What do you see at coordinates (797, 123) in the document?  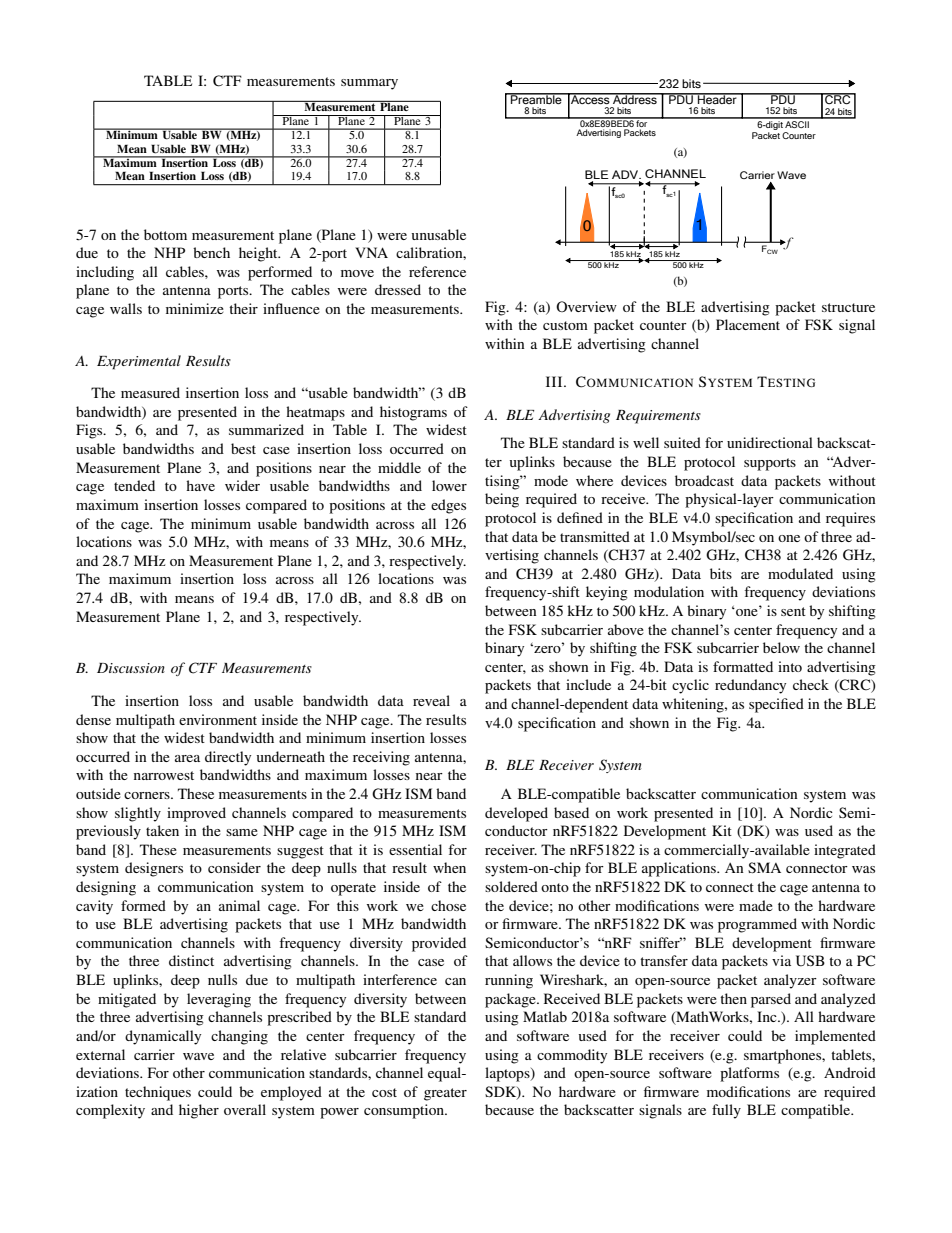 I see `ASCII` at bounding box center [797, 123].
